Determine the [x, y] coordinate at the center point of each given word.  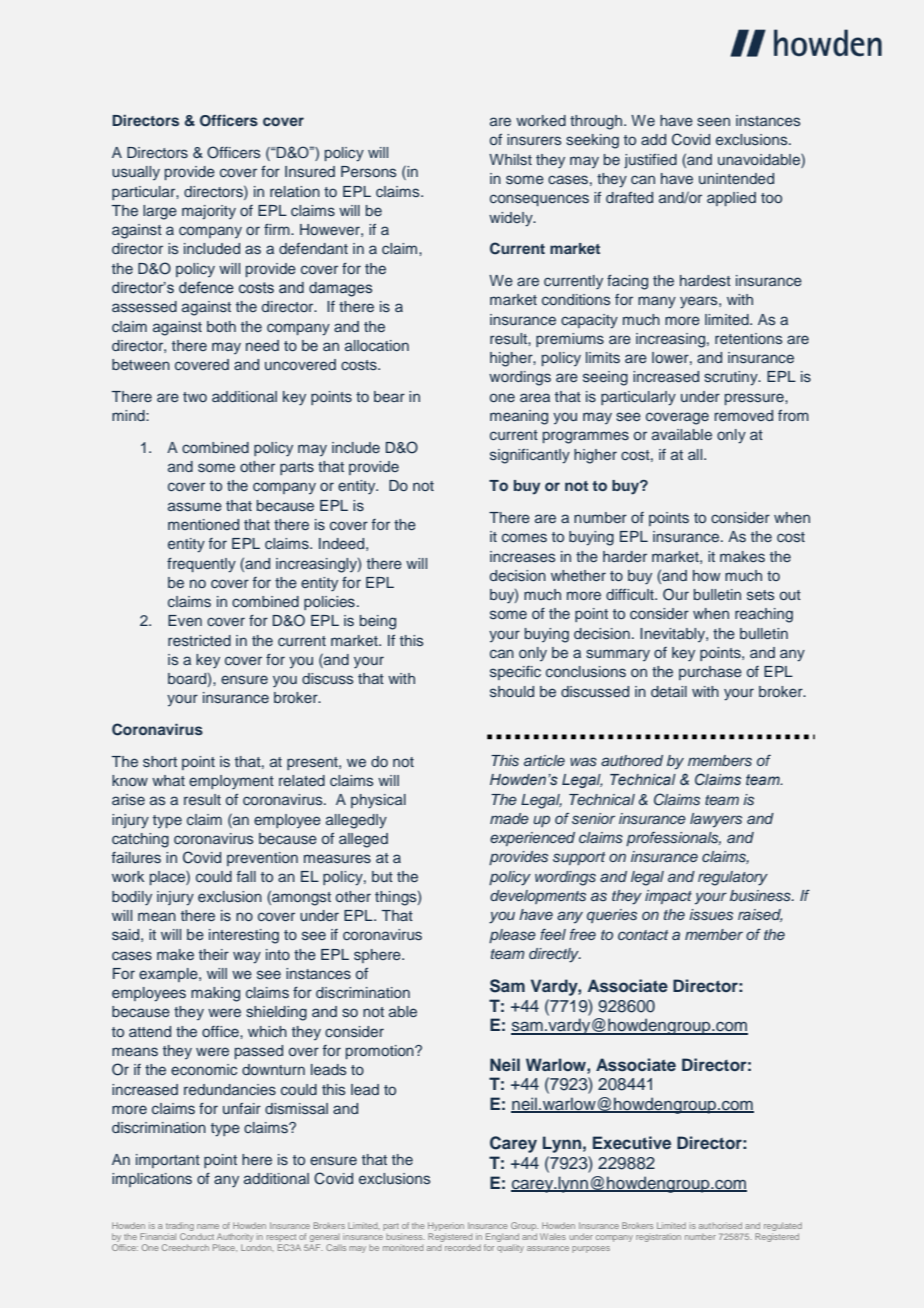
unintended [736, 178]
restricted [199, 640]
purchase [710, 673]
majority [209, 212]
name [208, 1226]
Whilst [510, 159]
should [512, 691]
